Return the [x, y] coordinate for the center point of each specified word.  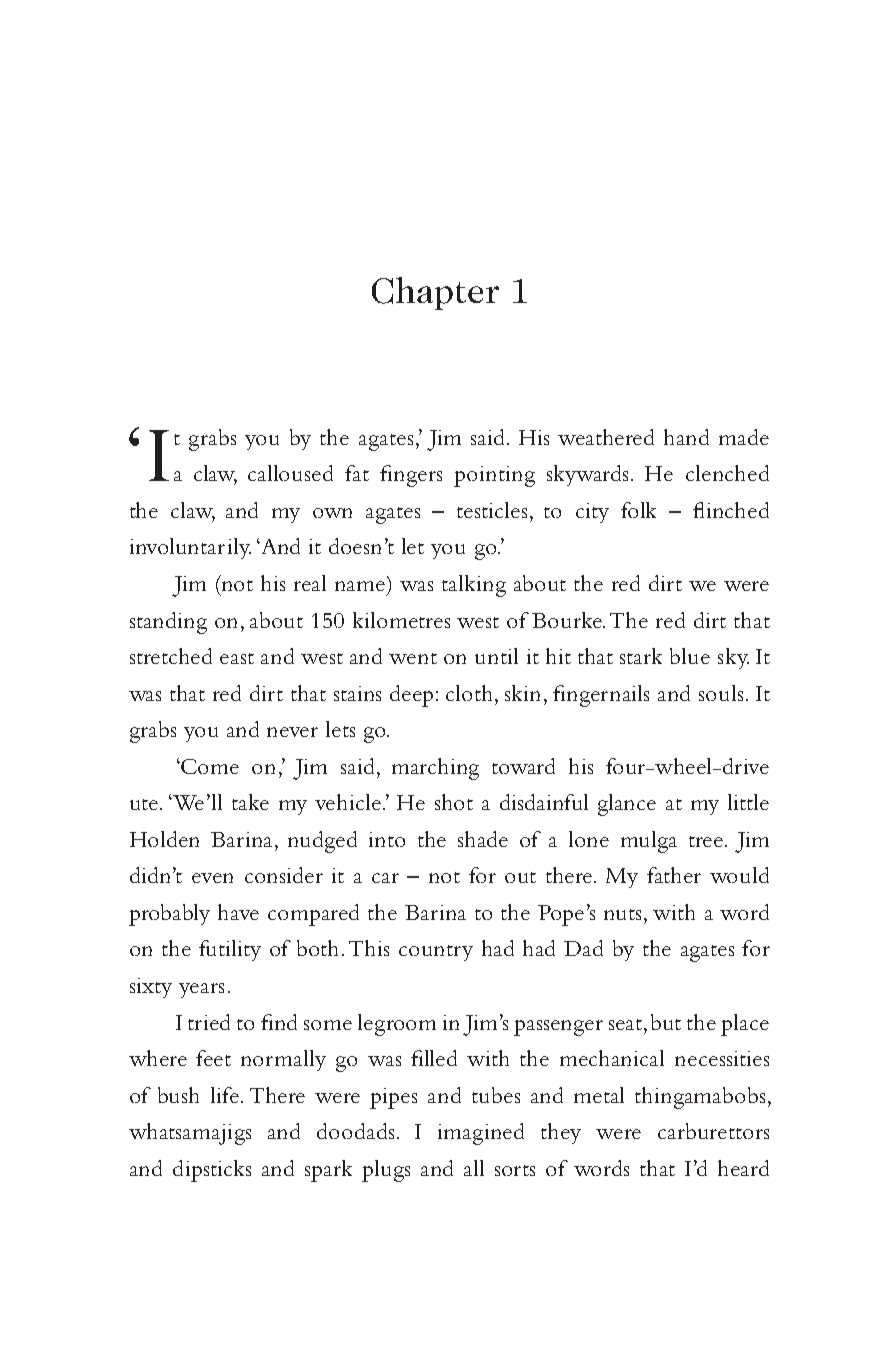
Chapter [435, 293]
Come [210, 766]
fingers [411, 476]
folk [638, 510]
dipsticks [212, 1171]
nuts [624, 914]
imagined [481, 1134]
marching [435, 769]
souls [721, 693]
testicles [492, 510]
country [436, 953]
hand [686, 437]
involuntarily [190, 548]
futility [230, 950]
